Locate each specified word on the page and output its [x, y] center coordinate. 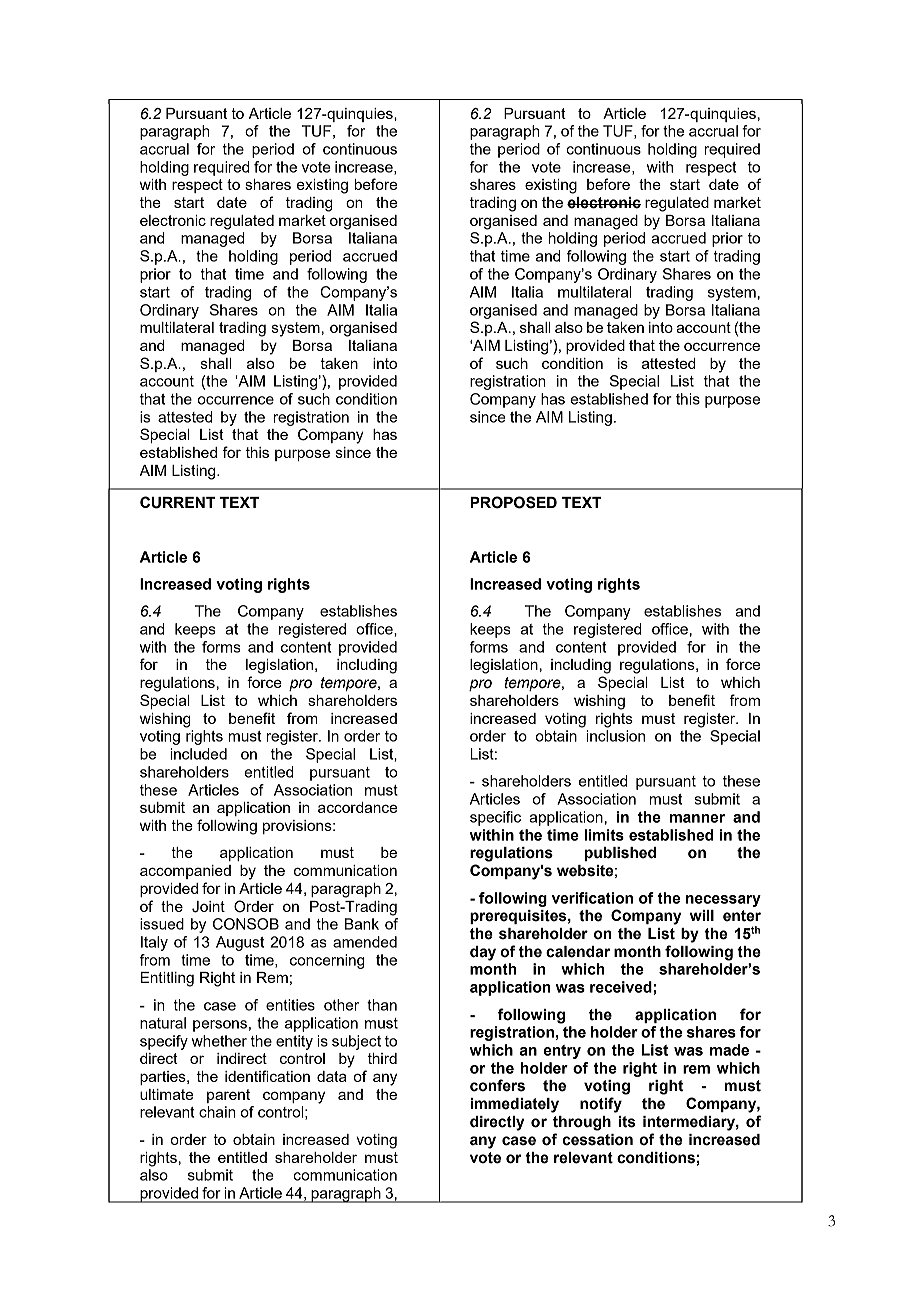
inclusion [616, 736]
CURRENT [177, 502]
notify [601, 1105]
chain [217, 1112]
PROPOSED [513, 502]
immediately [514, 1105]
